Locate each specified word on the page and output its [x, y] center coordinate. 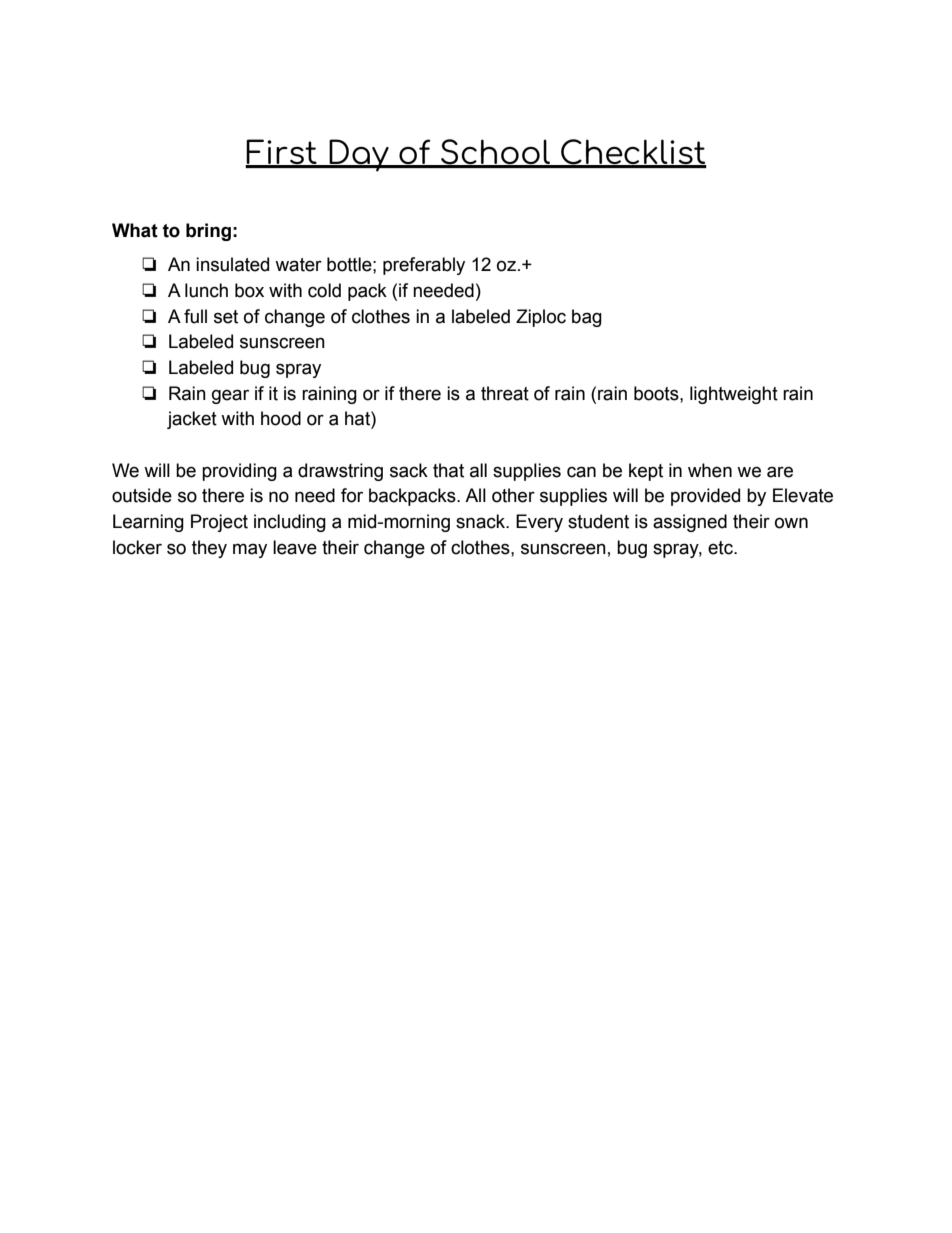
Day [359, 155]
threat [505, 393]
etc [721, 548]
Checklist [633, 153]
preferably [424, 266]
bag [587, 318]
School [495, 153]
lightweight [734, 395]
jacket [192, 420]
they [209, 549]
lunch [206, 290]
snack [481, 521]
